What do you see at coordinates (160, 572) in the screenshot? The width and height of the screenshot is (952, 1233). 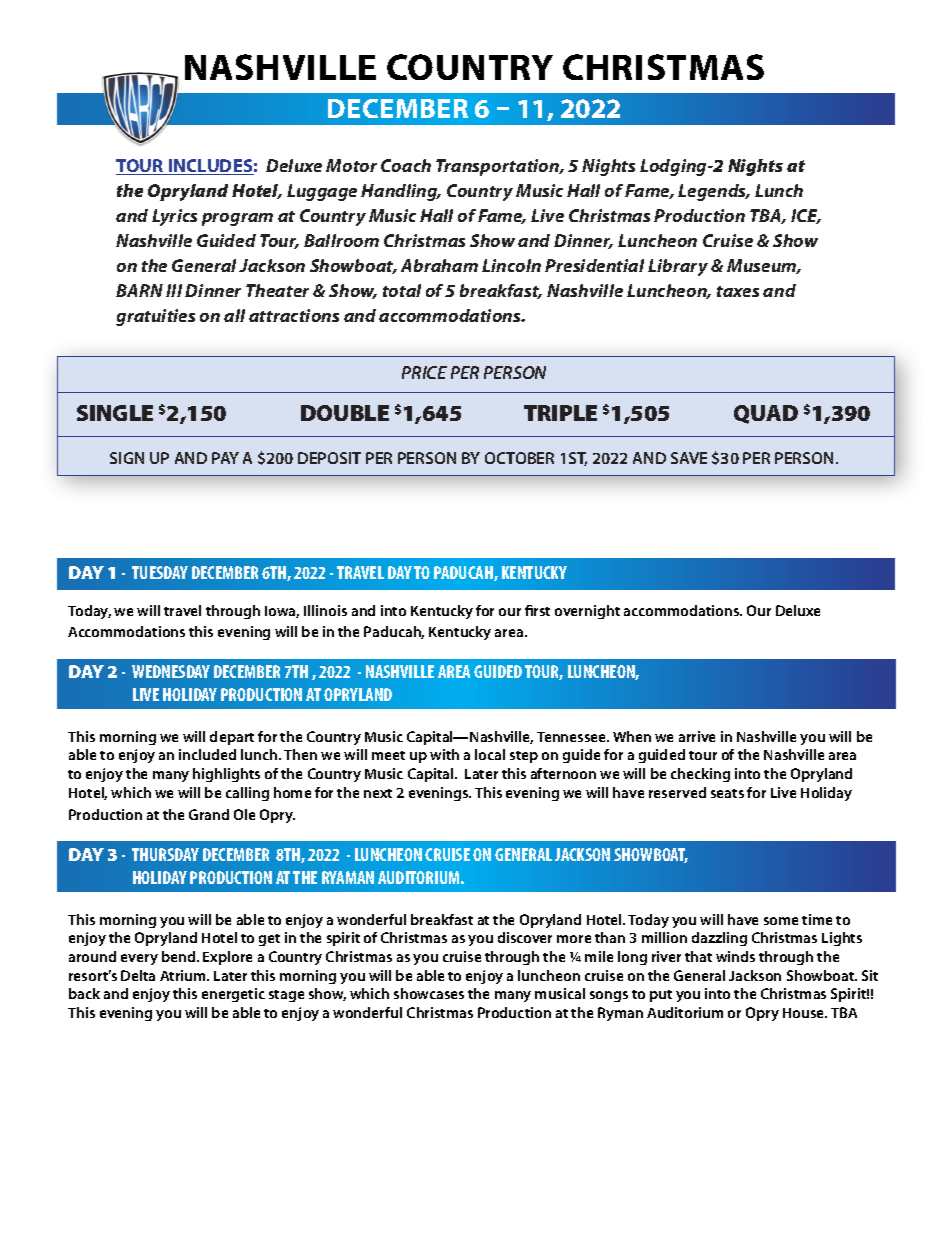 I see `TUESDAY` at bounding box center [160, 572].
